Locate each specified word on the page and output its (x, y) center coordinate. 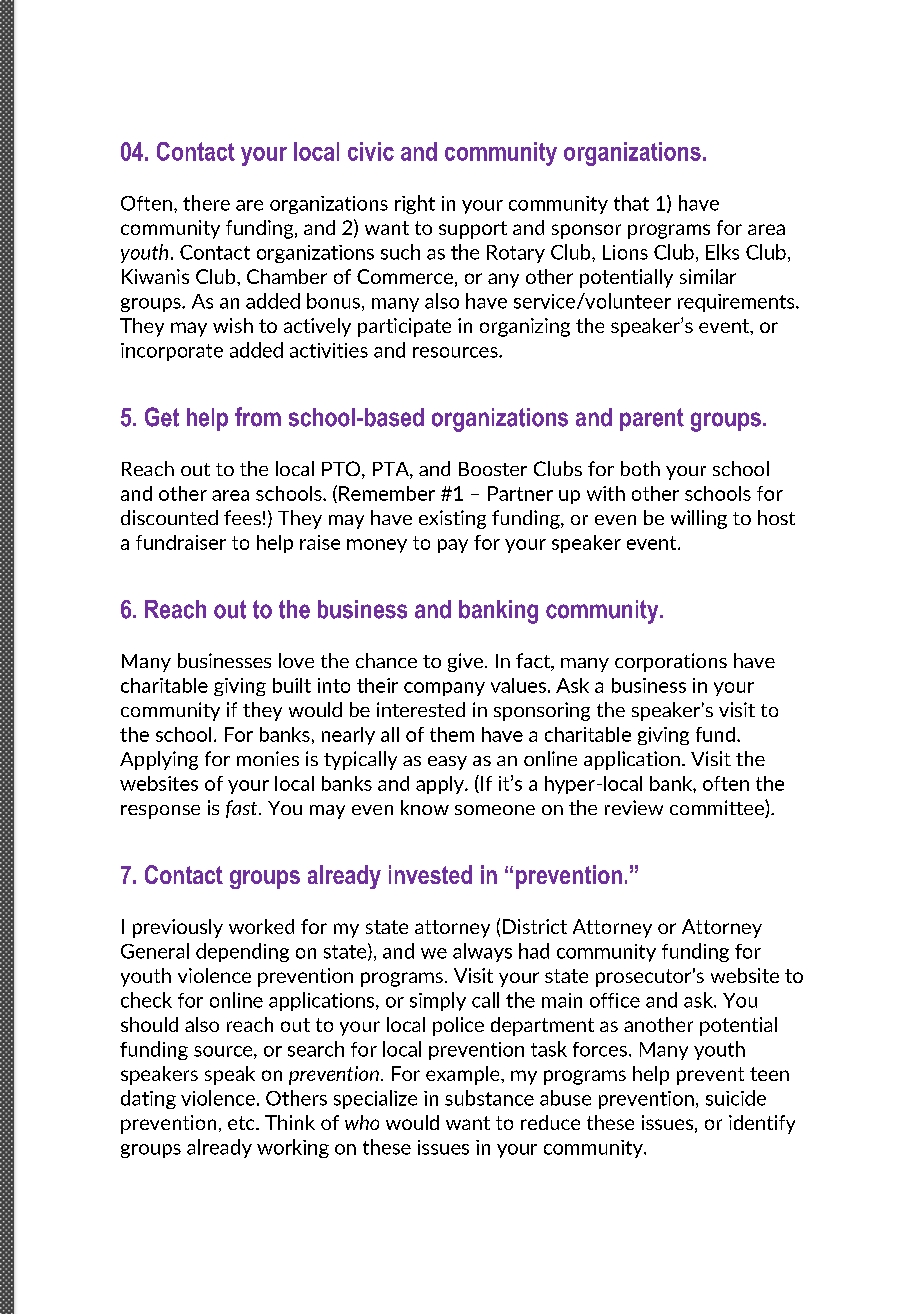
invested (430, 874)
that (631, 203)
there (206, 203)
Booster (493, 469)
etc (242, 1123)
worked (261, 926)
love (296, 660)
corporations (671, 662)
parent (652, 419)
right (415, 204)
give (467, 662)
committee (718, 809)
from (258, 417)
